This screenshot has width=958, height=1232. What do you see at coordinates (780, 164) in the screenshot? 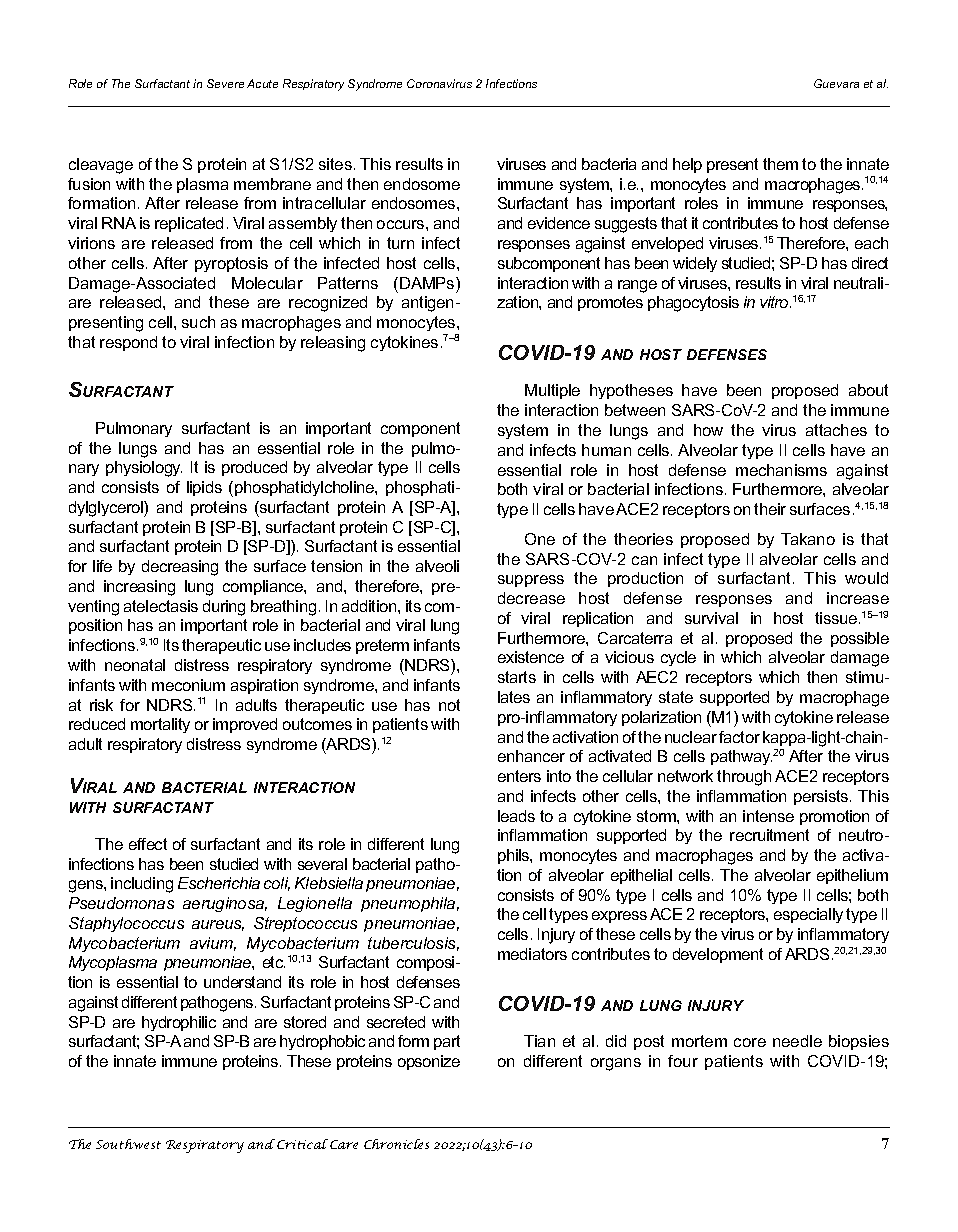
I see `them` at bounding box center [780, 164].
